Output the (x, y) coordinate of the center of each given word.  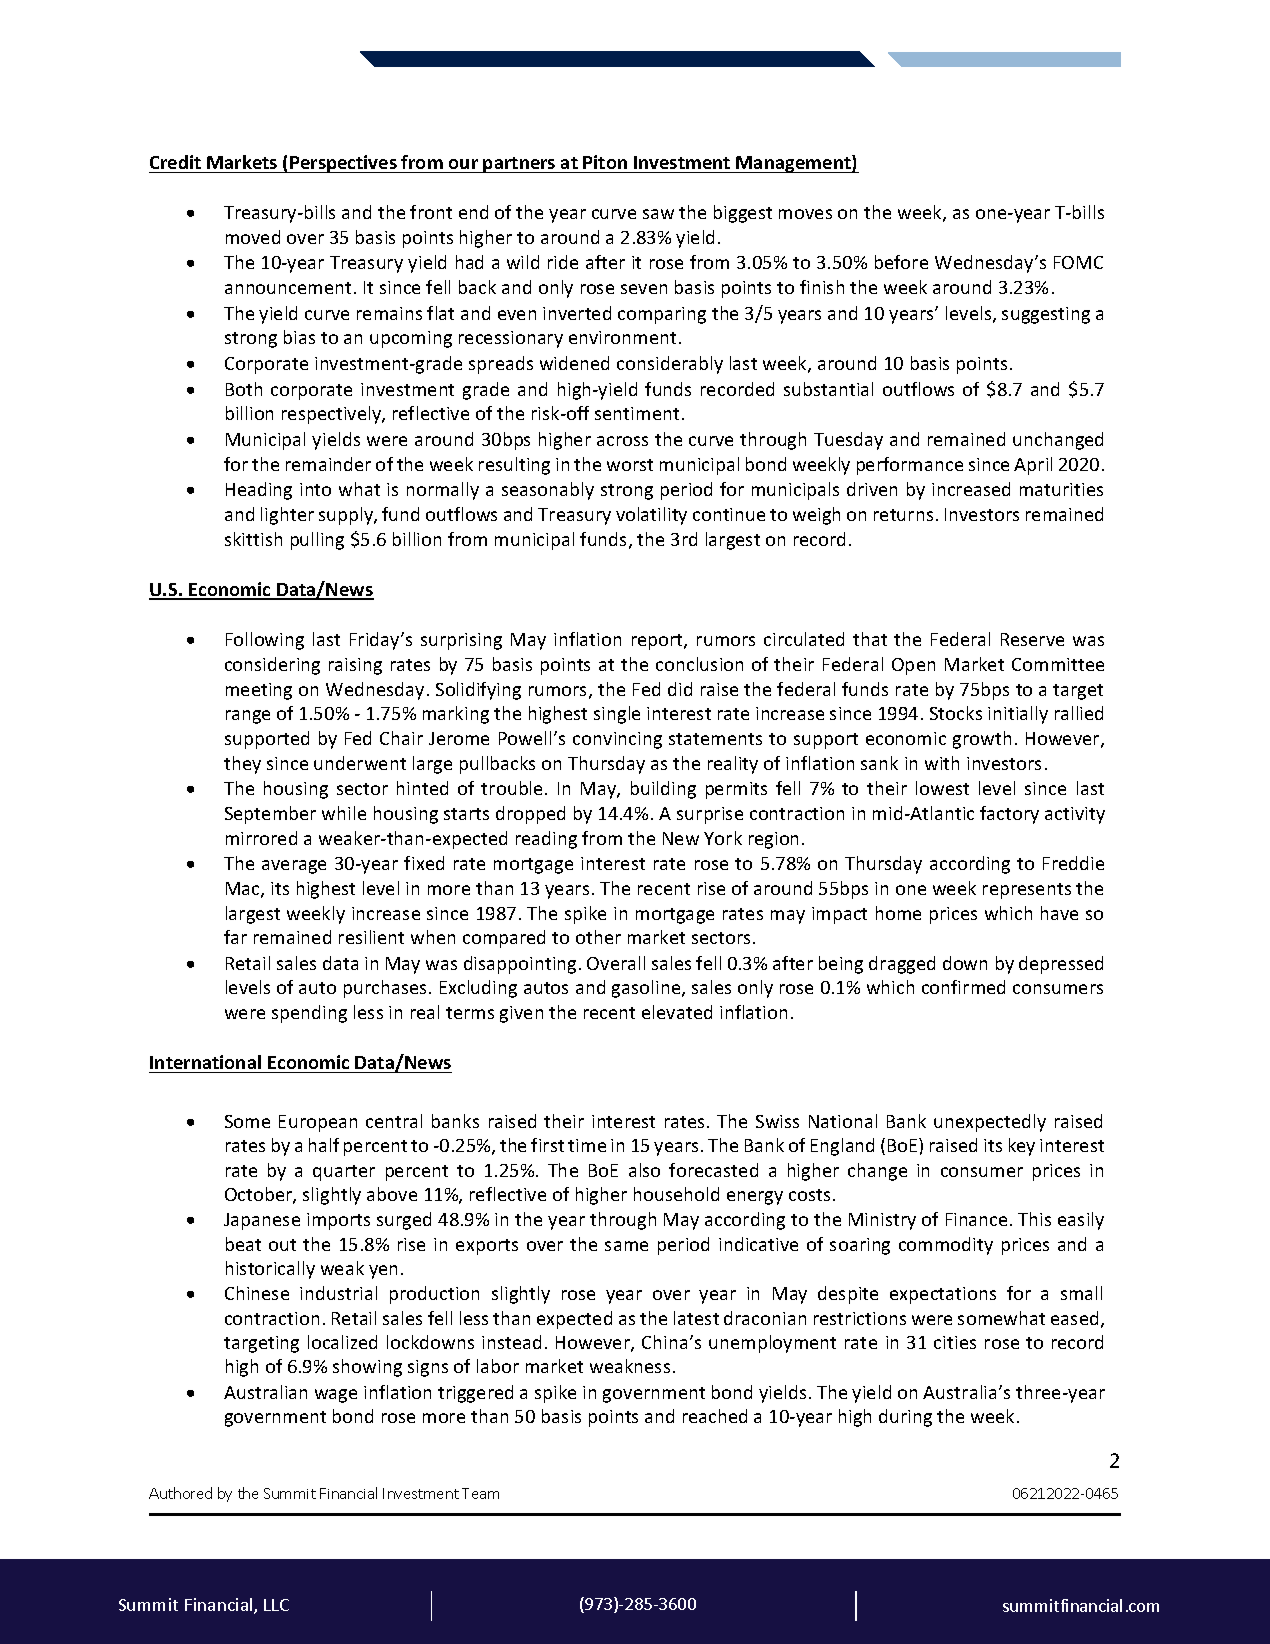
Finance (976, 1219)
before (901, 262)
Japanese (262, 1221)
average (294, 867)
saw (658, 214)
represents (1027, 891)
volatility (651, 516)
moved (253, 237)
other (598, 937)
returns (903, 515)
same (626, 1246)
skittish (253, 539)
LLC (276, 1605)
